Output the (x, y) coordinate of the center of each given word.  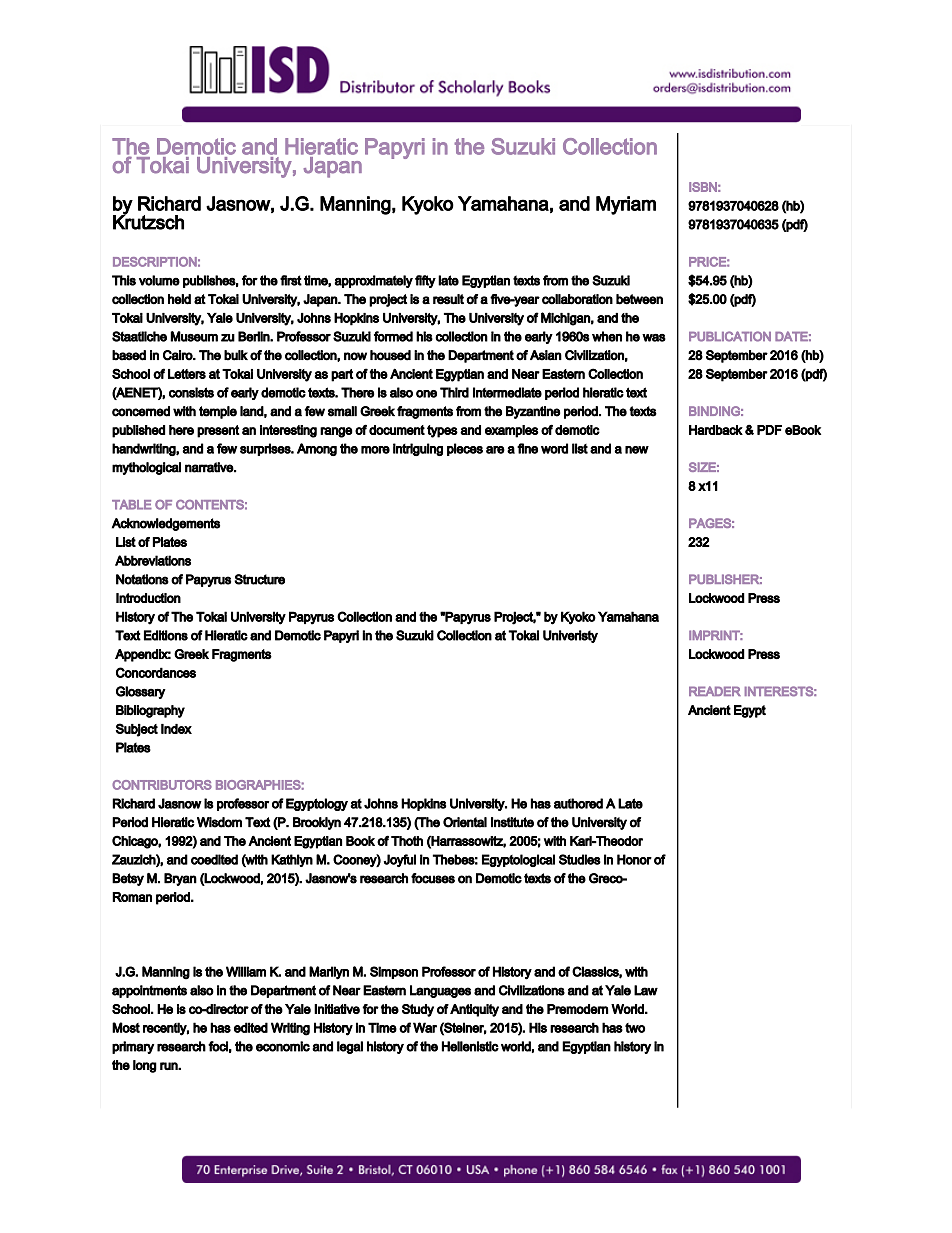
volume (159, 280)
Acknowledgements (166, 524)
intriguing (418, 449)
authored (578, 803)
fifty (425, 281)
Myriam (626, 205)
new (637, 450)
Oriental (465, 822)
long (145, 1066)
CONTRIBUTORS (162, 785)
